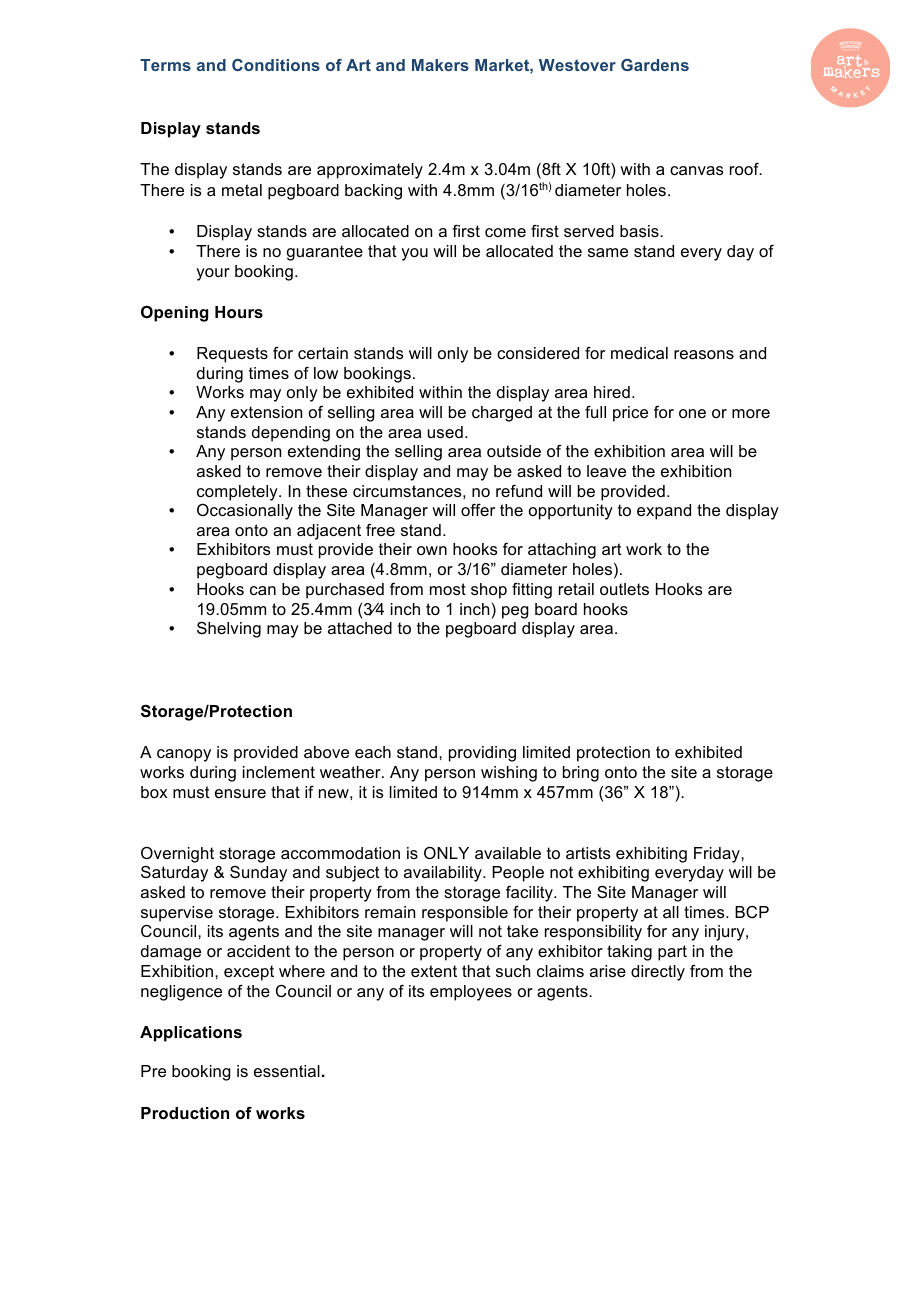 The width and height of the screenshot is (924, 1308). I want to click on used, so click(445, 432).
